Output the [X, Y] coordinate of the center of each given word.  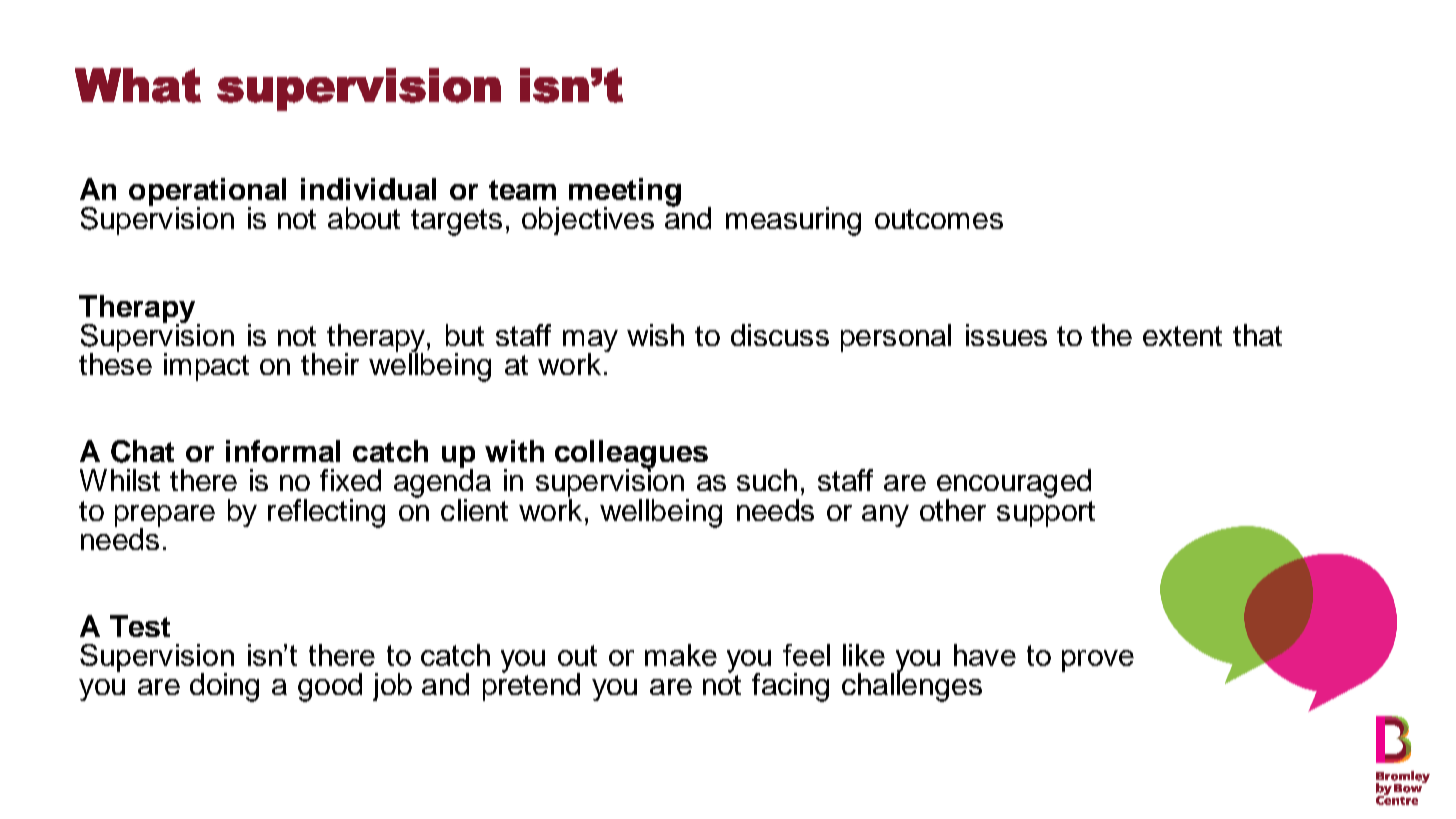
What [138, 85]
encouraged [1014, 485]
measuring [793, 221]
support [1046, 514]
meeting [625, 193]
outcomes [939, 219]
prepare [165, 517]
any [885, 516]
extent [1182, 336]
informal [283, 451]
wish [655, 335]
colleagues [631, 455]
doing [224, 687]
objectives [588, 221]
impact [206, 367]
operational [207, 193]
